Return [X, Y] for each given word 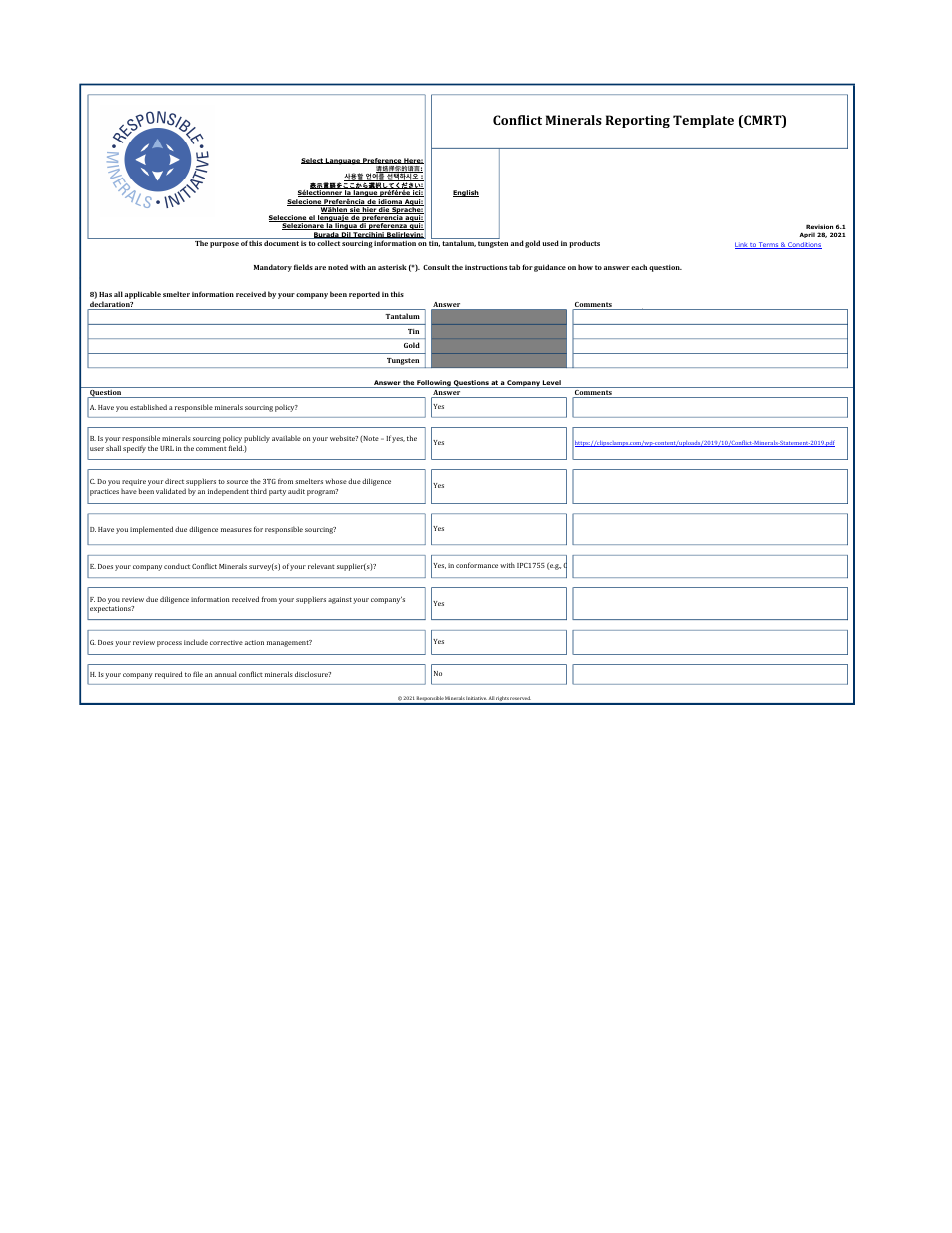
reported [364, 295]
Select [313, 161]
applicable [143, 295]
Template [703, 121]
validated [171, 491]
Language [343, 161]
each [639, 267]
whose [336, 481]
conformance [477, 565]
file [198, 674]
